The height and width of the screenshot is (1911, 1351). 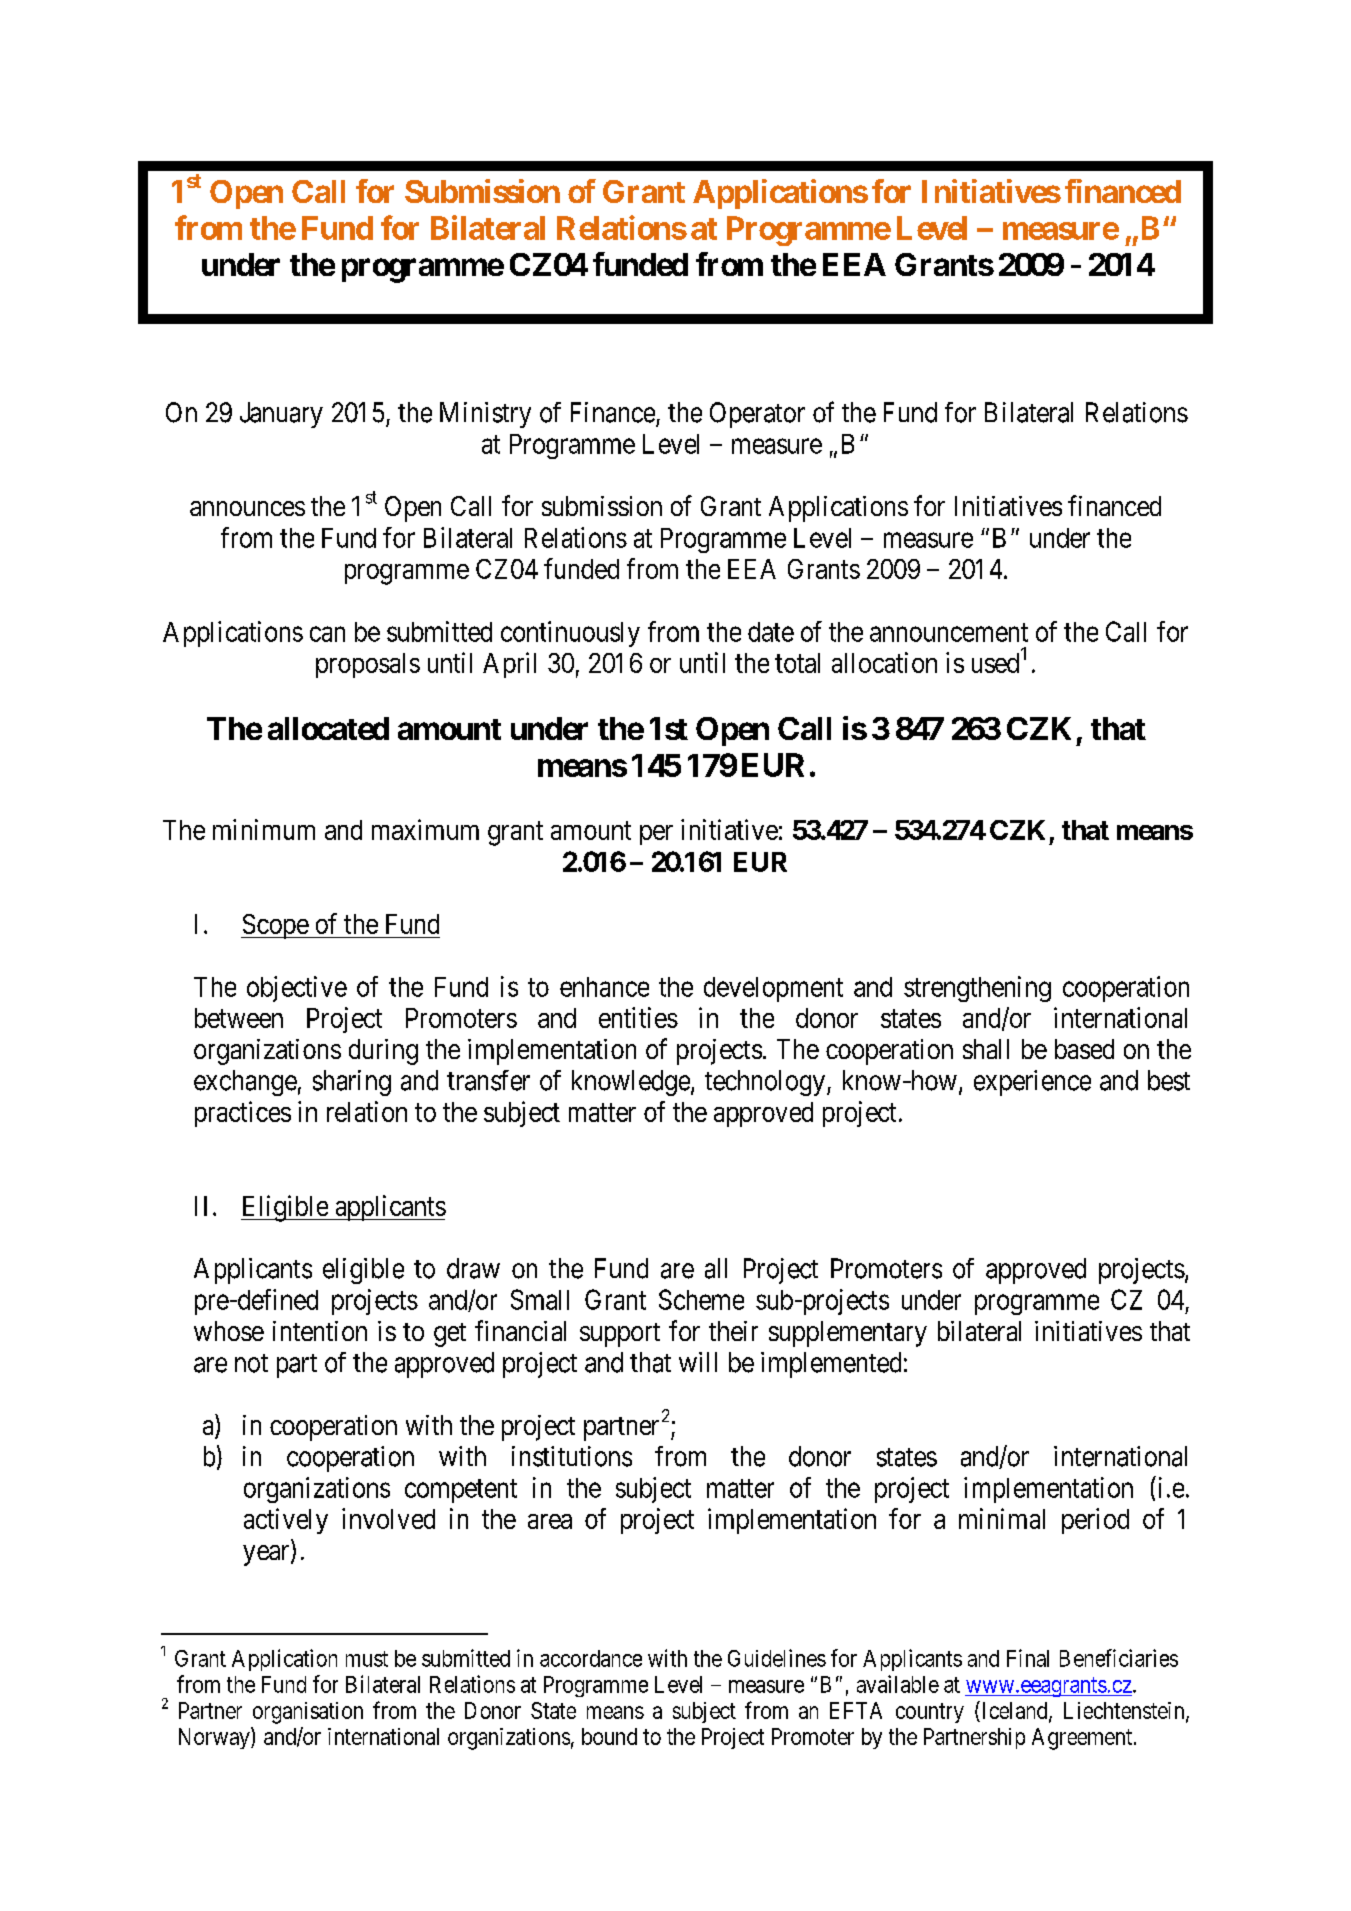 I want to click on experience, so click(x=1032, y=1083).
